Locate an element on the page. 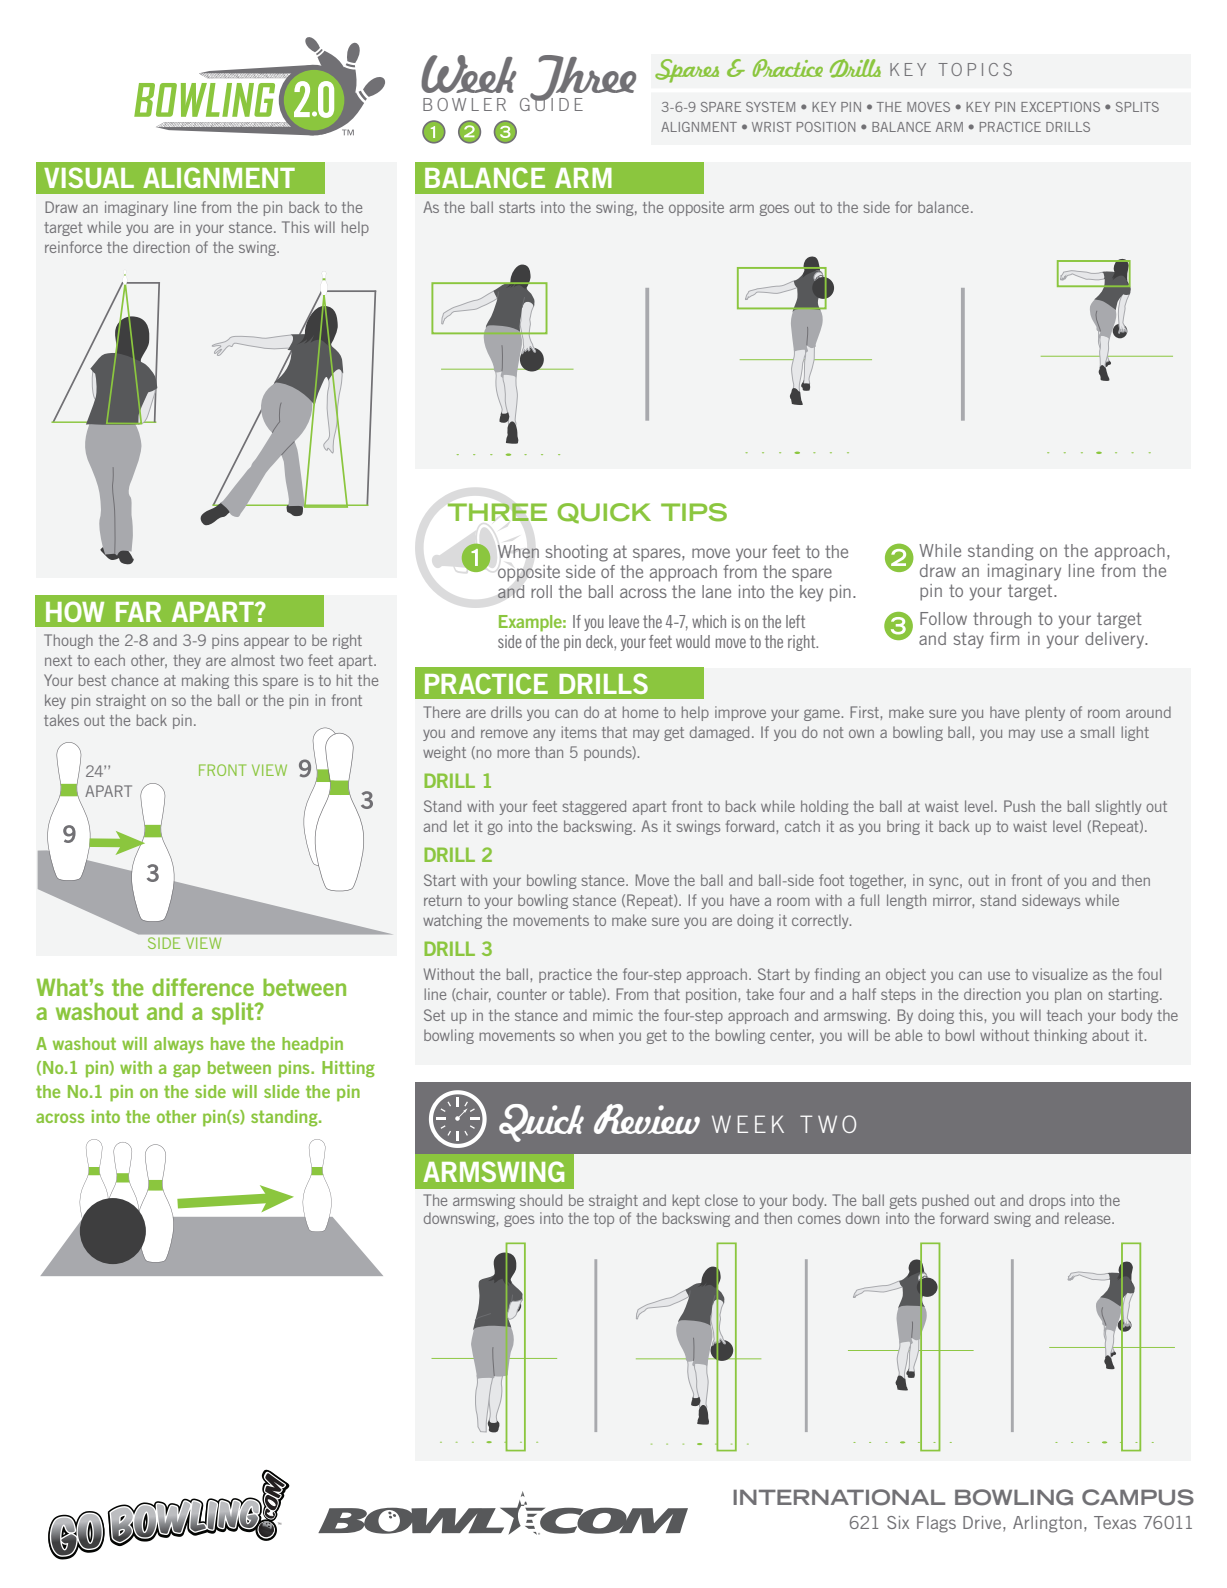 The height and width of the page is (1588, 1227). reinforce is located at coordinates (73, 247).
